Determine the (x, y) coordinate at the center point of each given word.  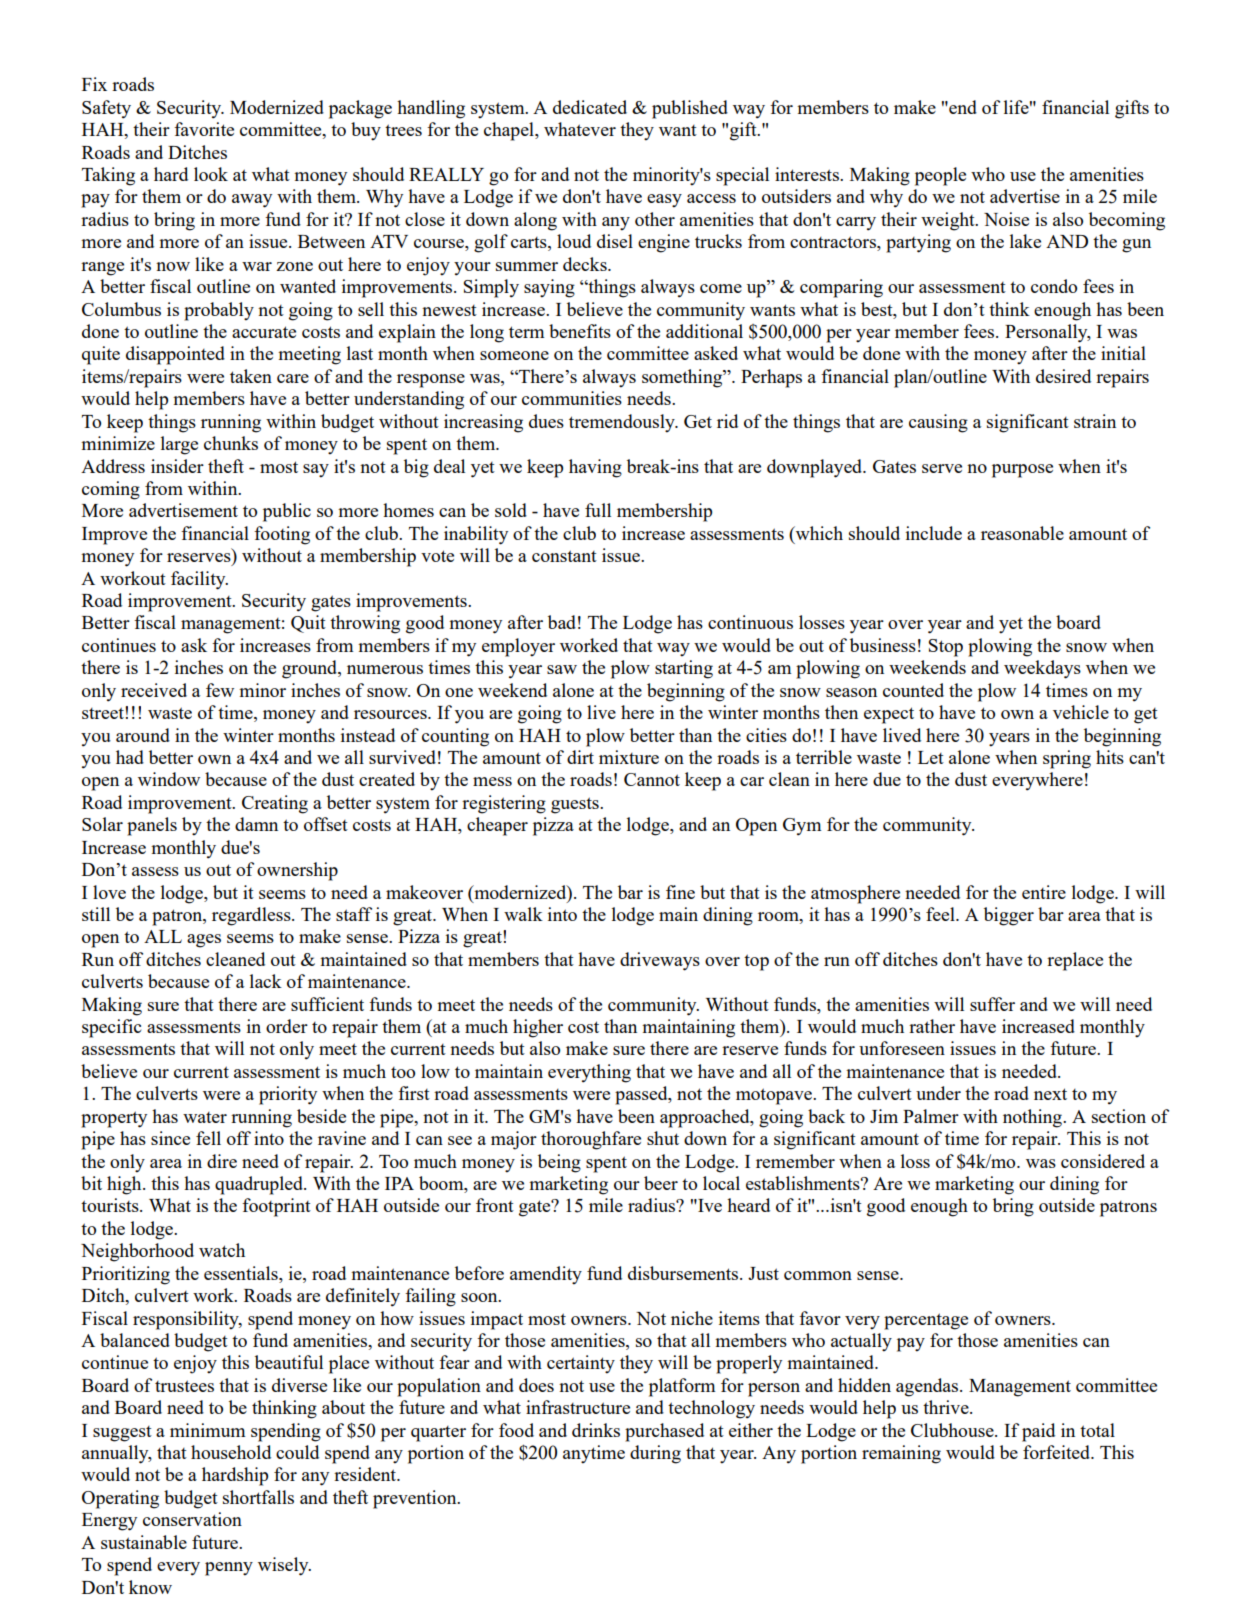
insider (177, 466)
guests (576, 805)
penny (229, 1569)
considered (1103, 1161)
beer (661, 1183)
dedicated (590, 107)
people (940, 176)
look (211, 174)
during (655, 1454)
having (595, 468)
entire (1044, 892)
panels (152, 826)
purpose (1022, 471)
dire (222, 1161)
